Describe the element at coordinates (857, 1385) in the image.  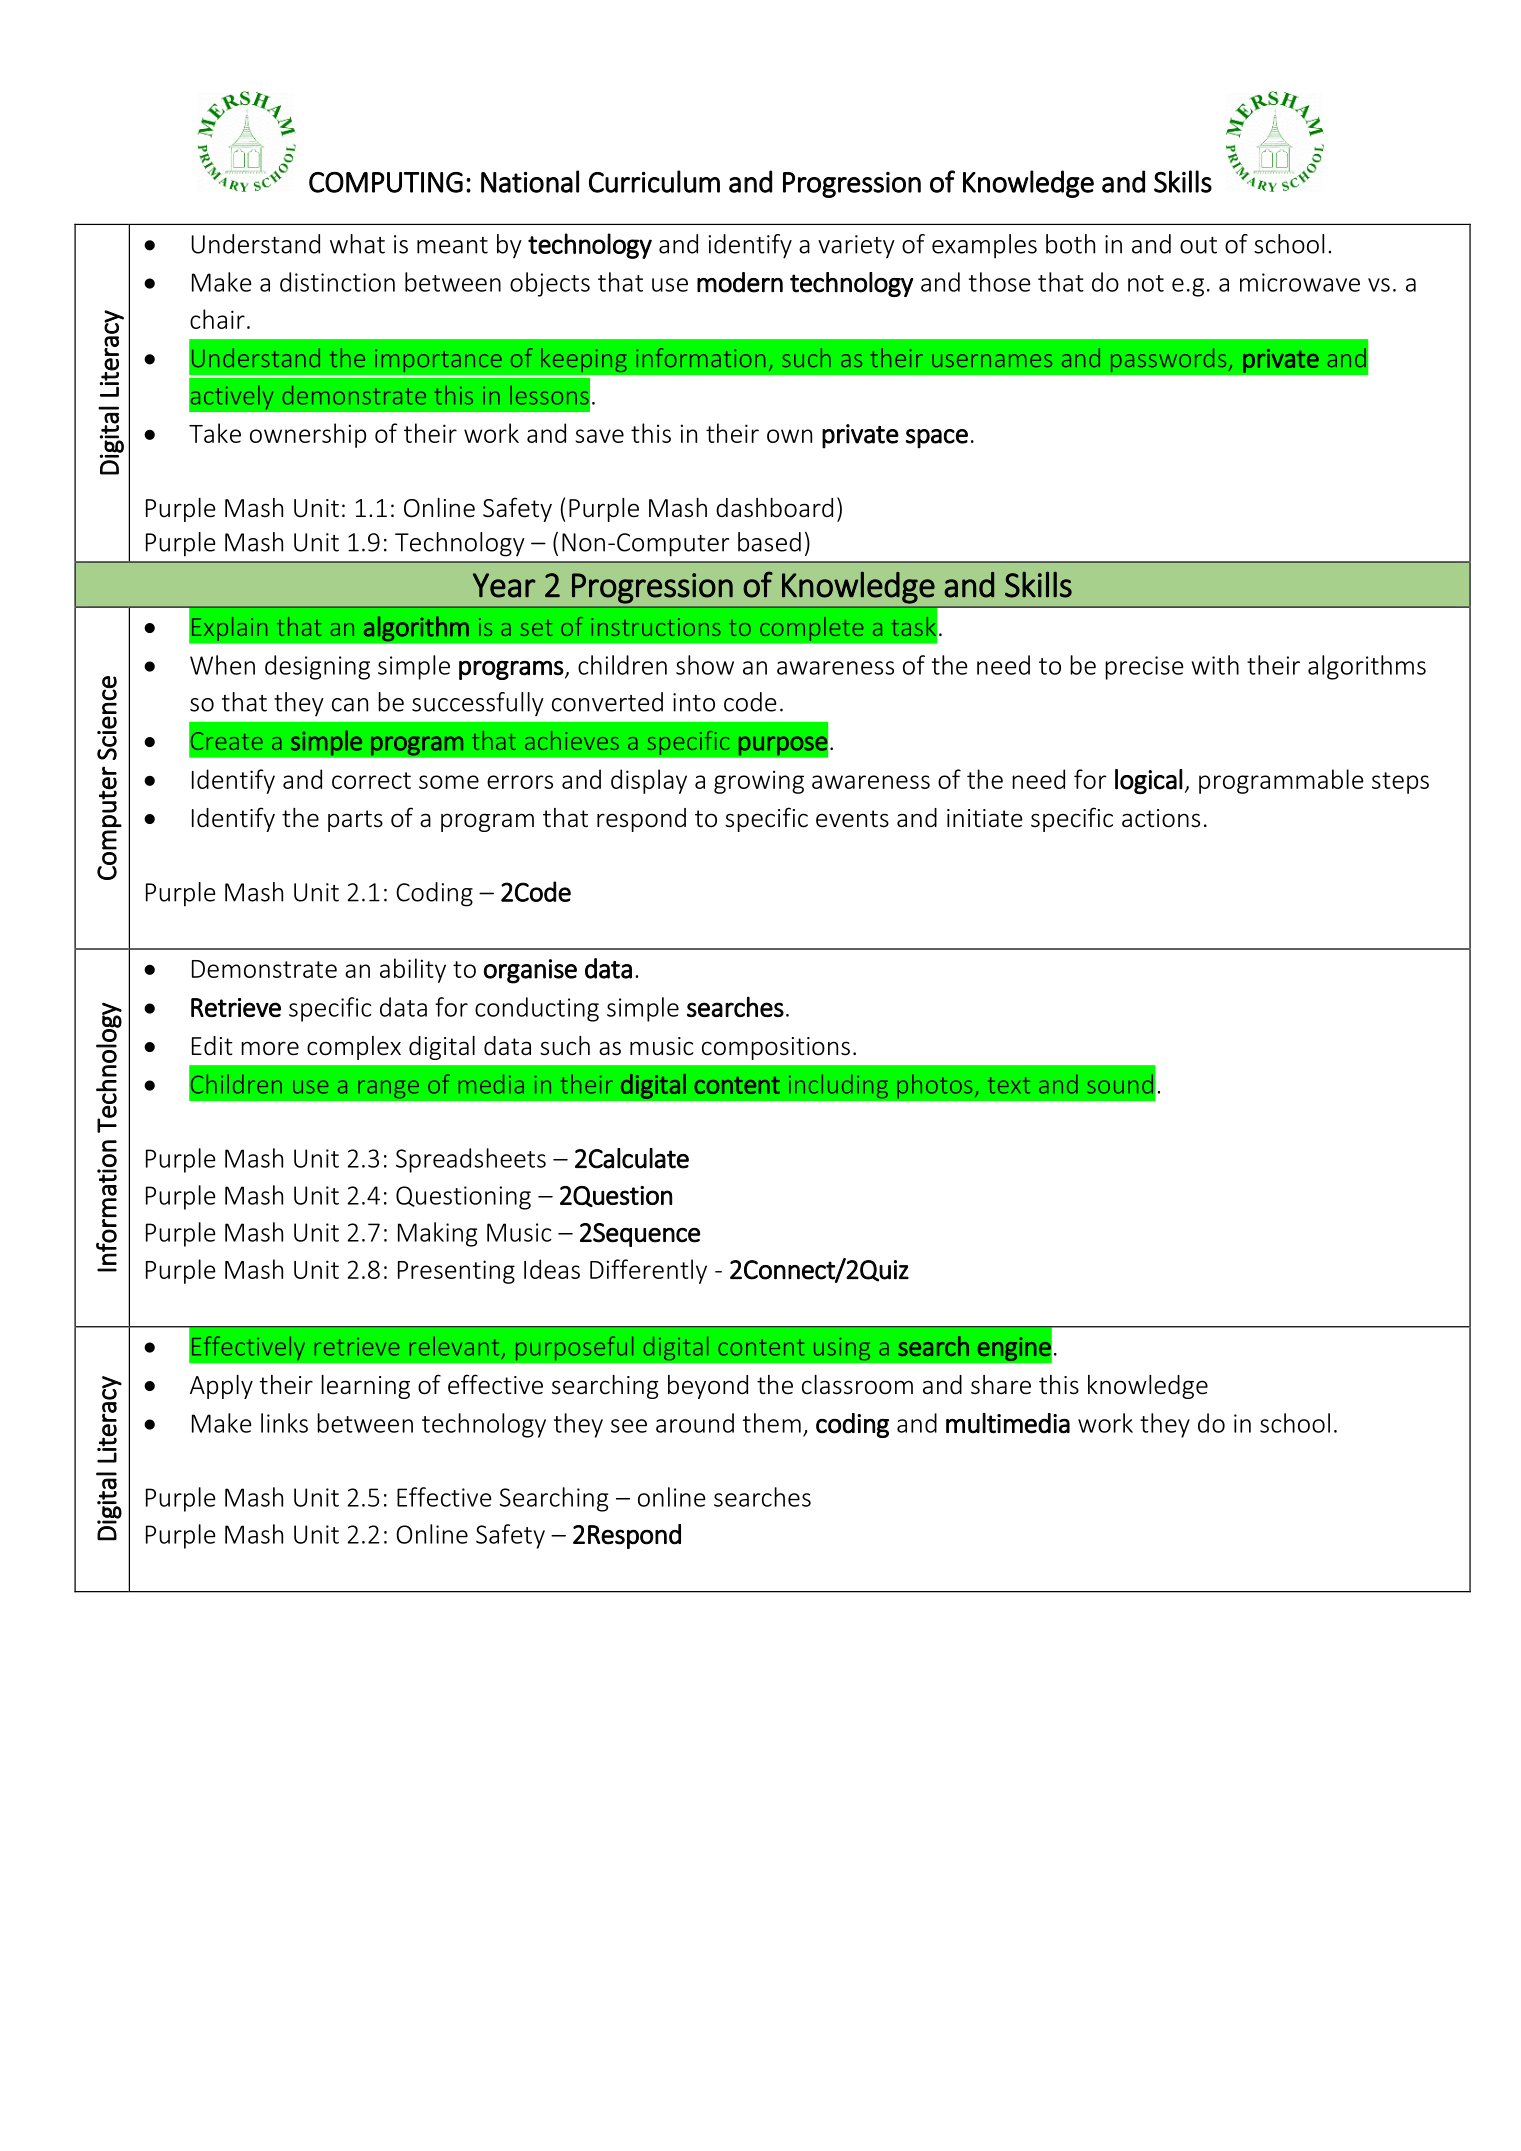
I see `classroom` at that location.
